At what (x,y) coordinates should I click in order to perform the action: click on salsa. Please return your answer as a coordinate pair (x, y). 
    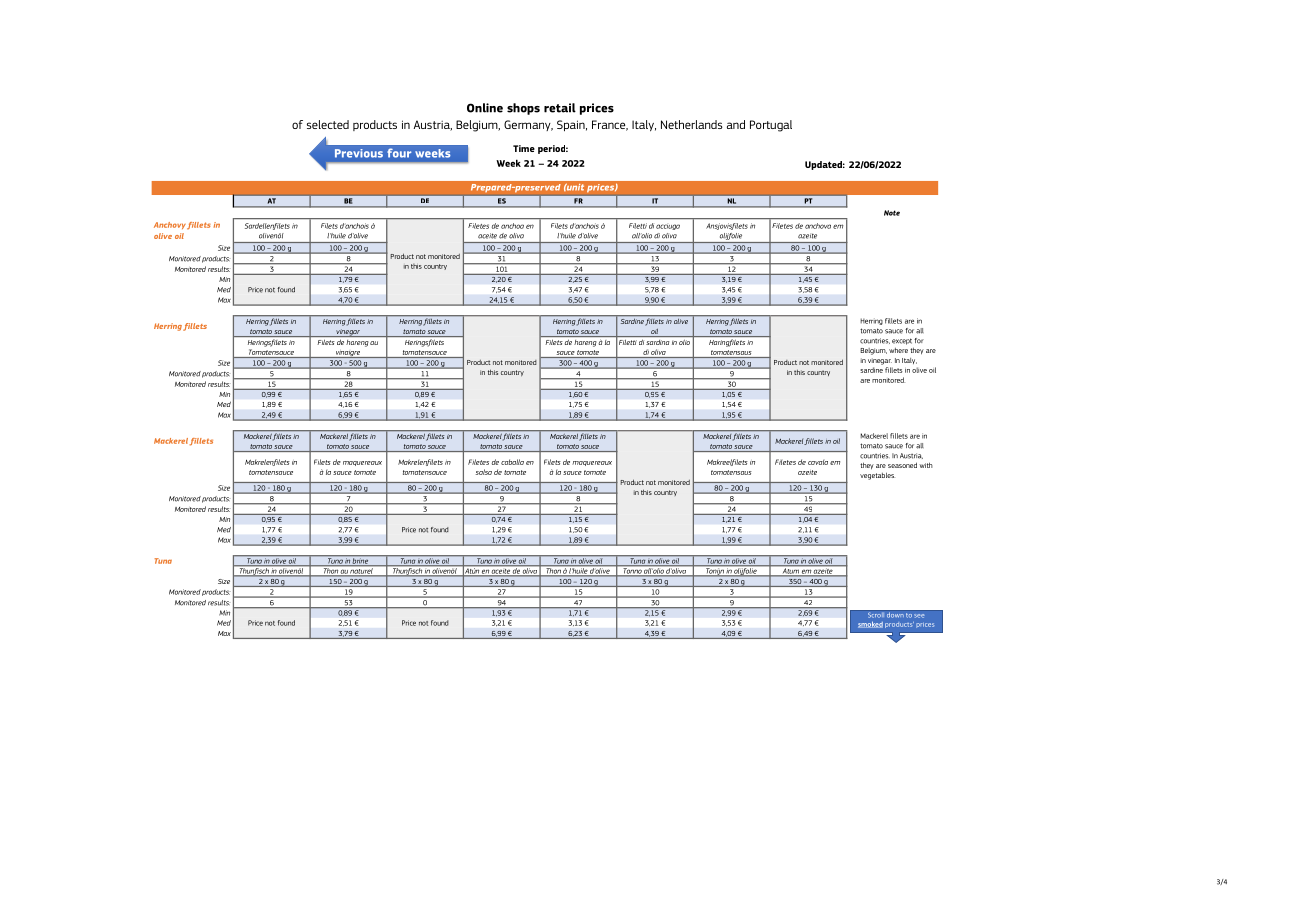
    Looking at the image, I should click on (484, 472).
